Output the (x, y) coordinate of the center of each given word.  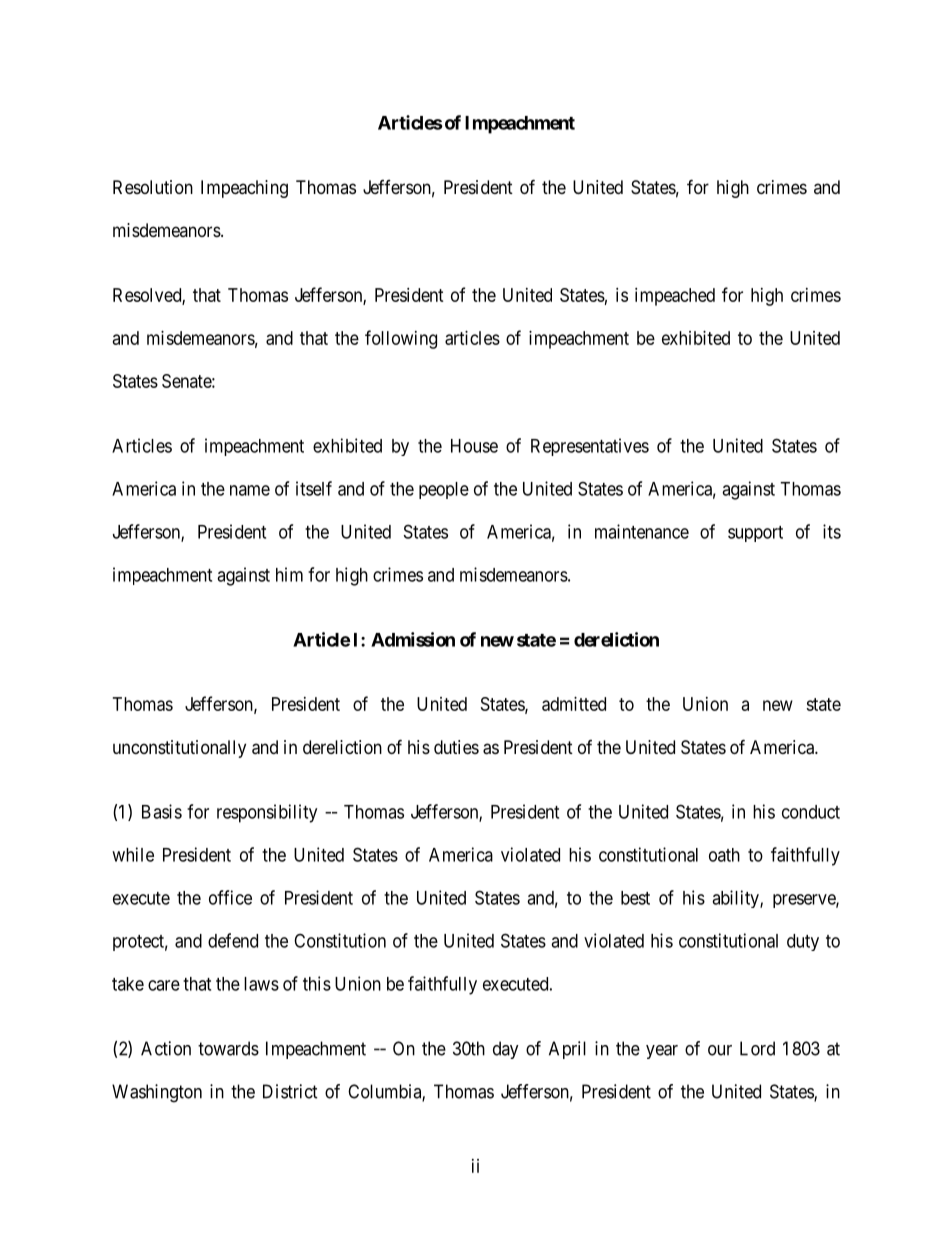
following (401, 339)
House (474, 446)
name (250, 490)
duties (456, 747)
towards (228, 1048)
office (230, 897)
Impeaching (244, 189)
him (289, 574)
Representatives (590, 447)
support (755, 534)
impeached (675, 297)
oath (724, 855)
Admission (413, 639)
